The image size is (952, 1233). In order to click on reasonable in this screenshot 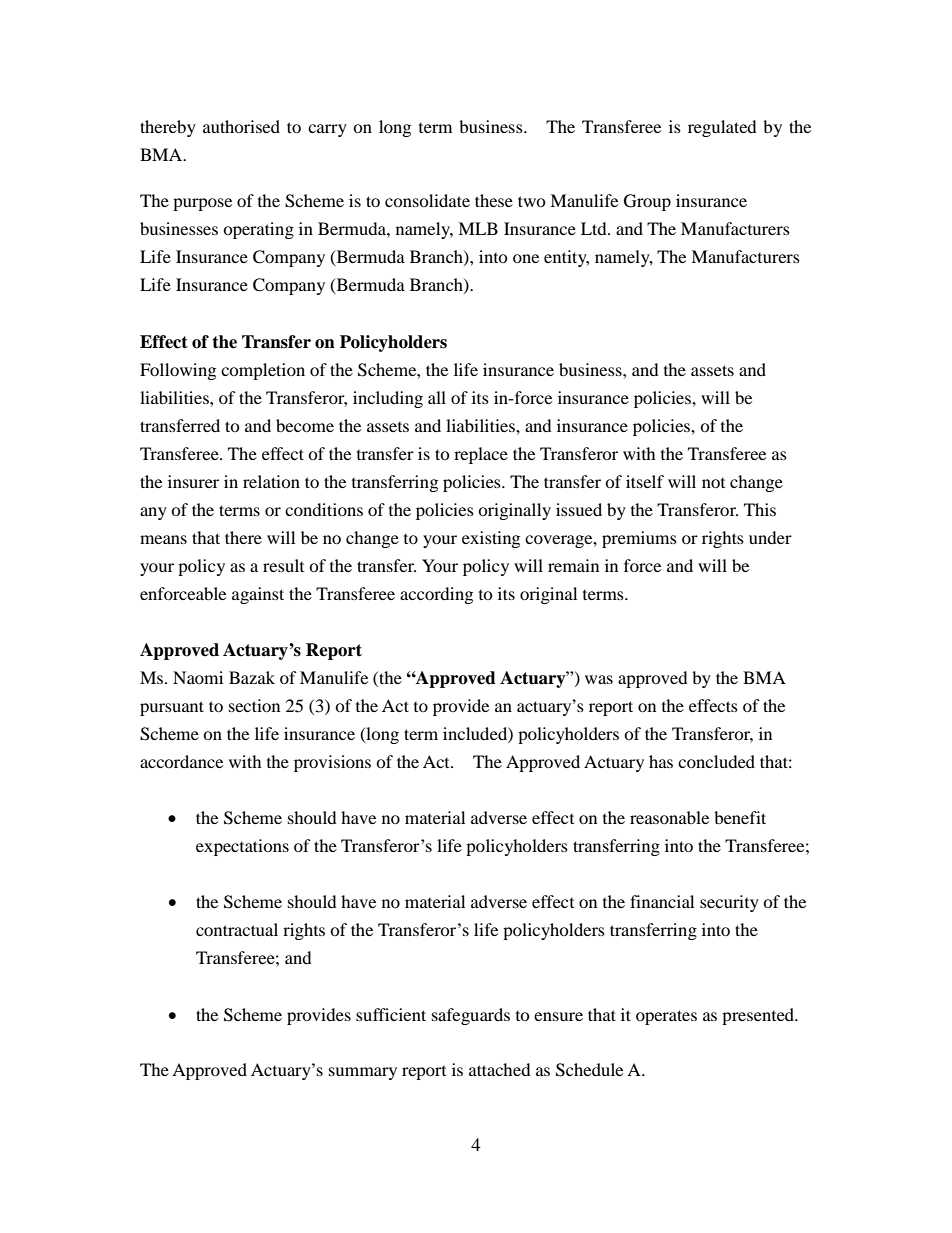, I will do `click(669, 817)`.
